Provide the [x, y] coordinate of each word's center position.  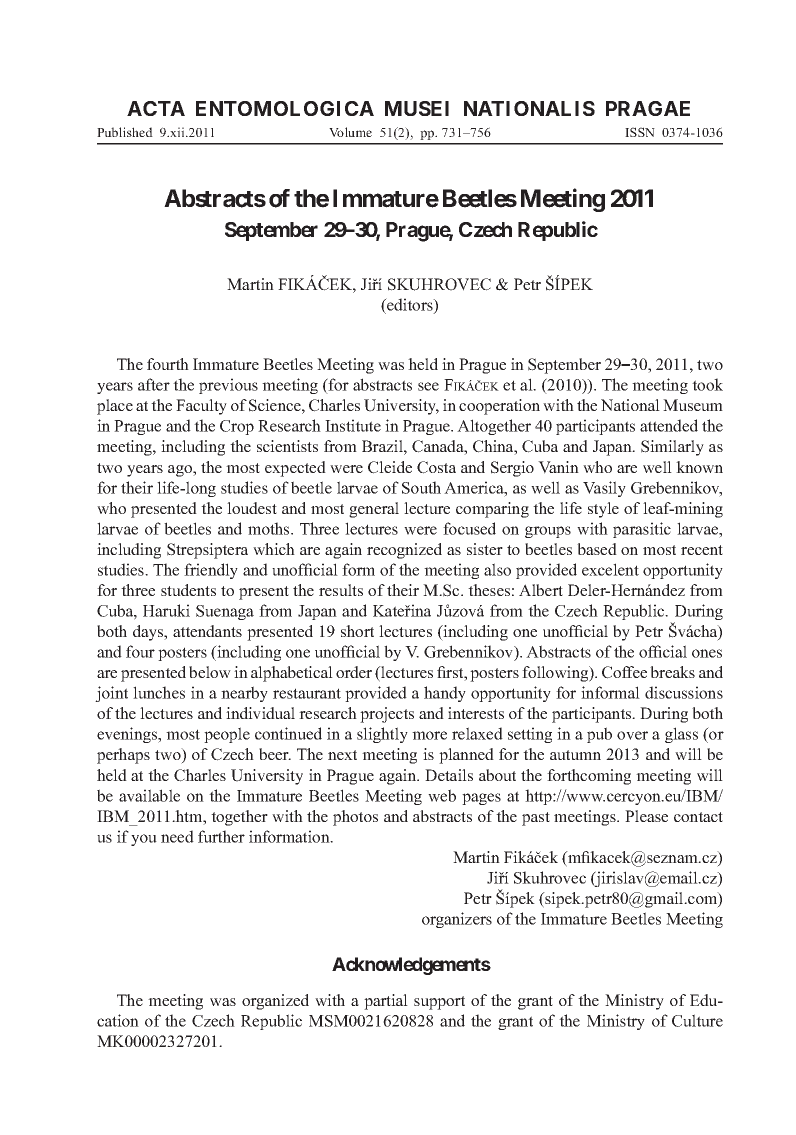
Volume [350, 132]
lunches [159, 692]
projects [387, 715]
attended [669, 425]
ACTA [156, 108]
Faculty [201, 407]
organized [275, 1002]
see [428, 386]
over [632, 735]
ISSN [640, 132]
